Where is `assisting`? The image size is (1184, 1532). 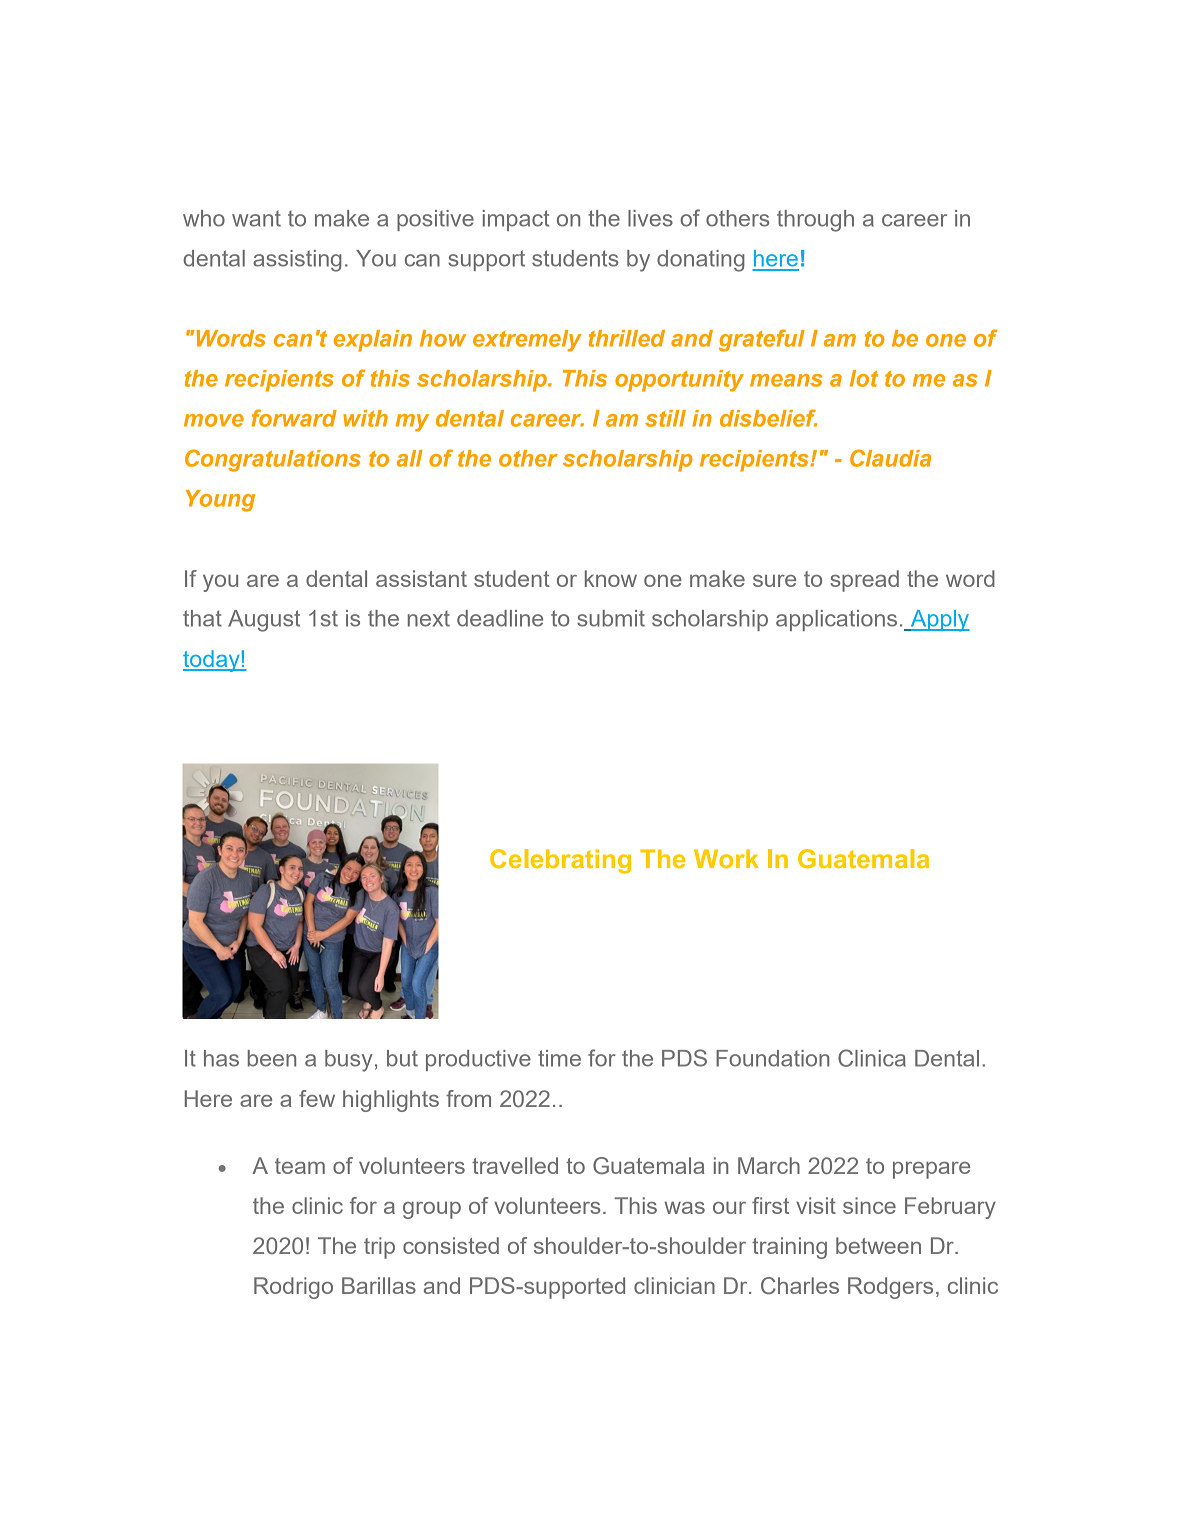
assisting is located at coordinates (297, 261).
